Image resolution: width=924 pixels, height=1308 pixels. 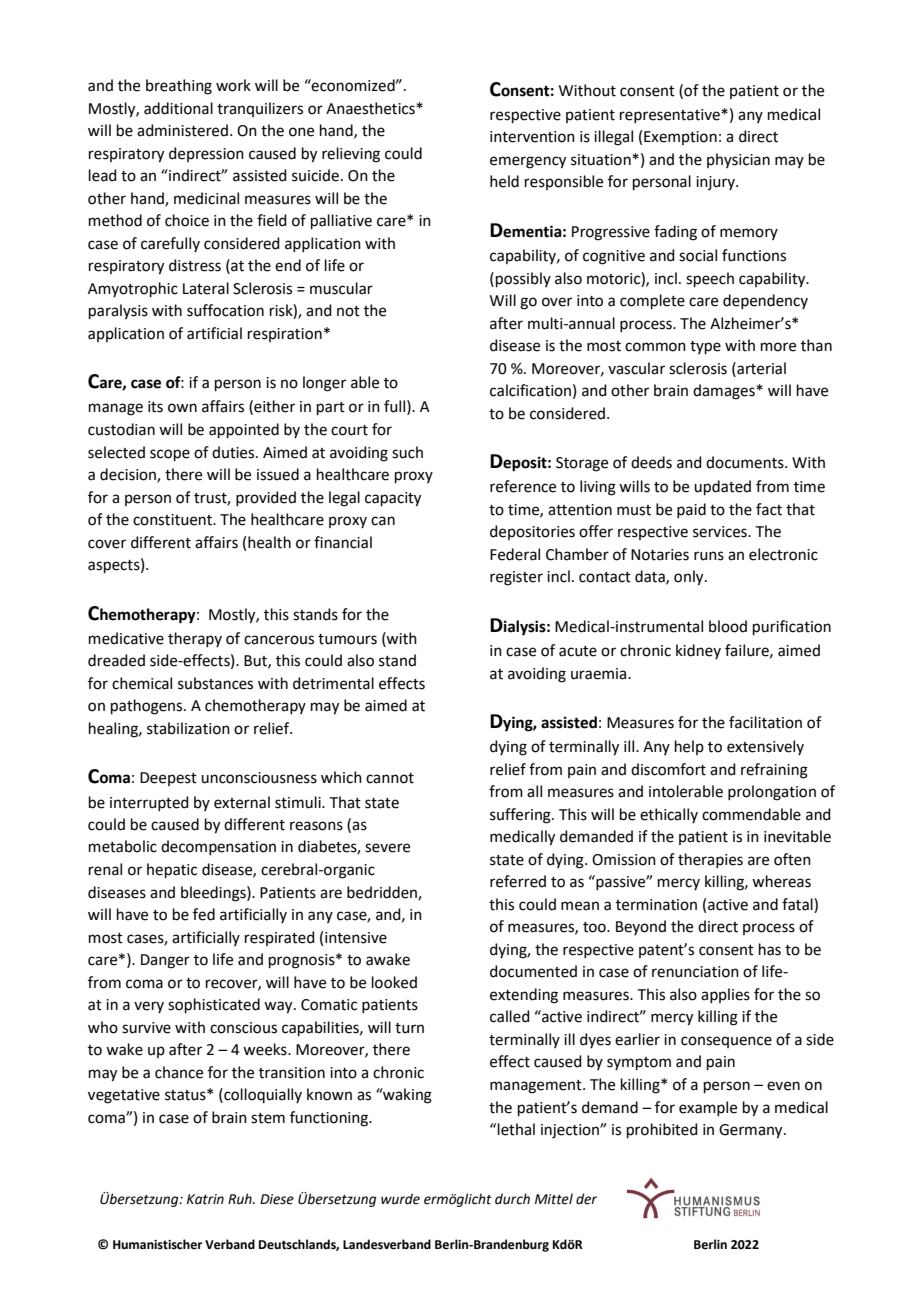 I want to click on suffocation, so click(x=225, y=310).
